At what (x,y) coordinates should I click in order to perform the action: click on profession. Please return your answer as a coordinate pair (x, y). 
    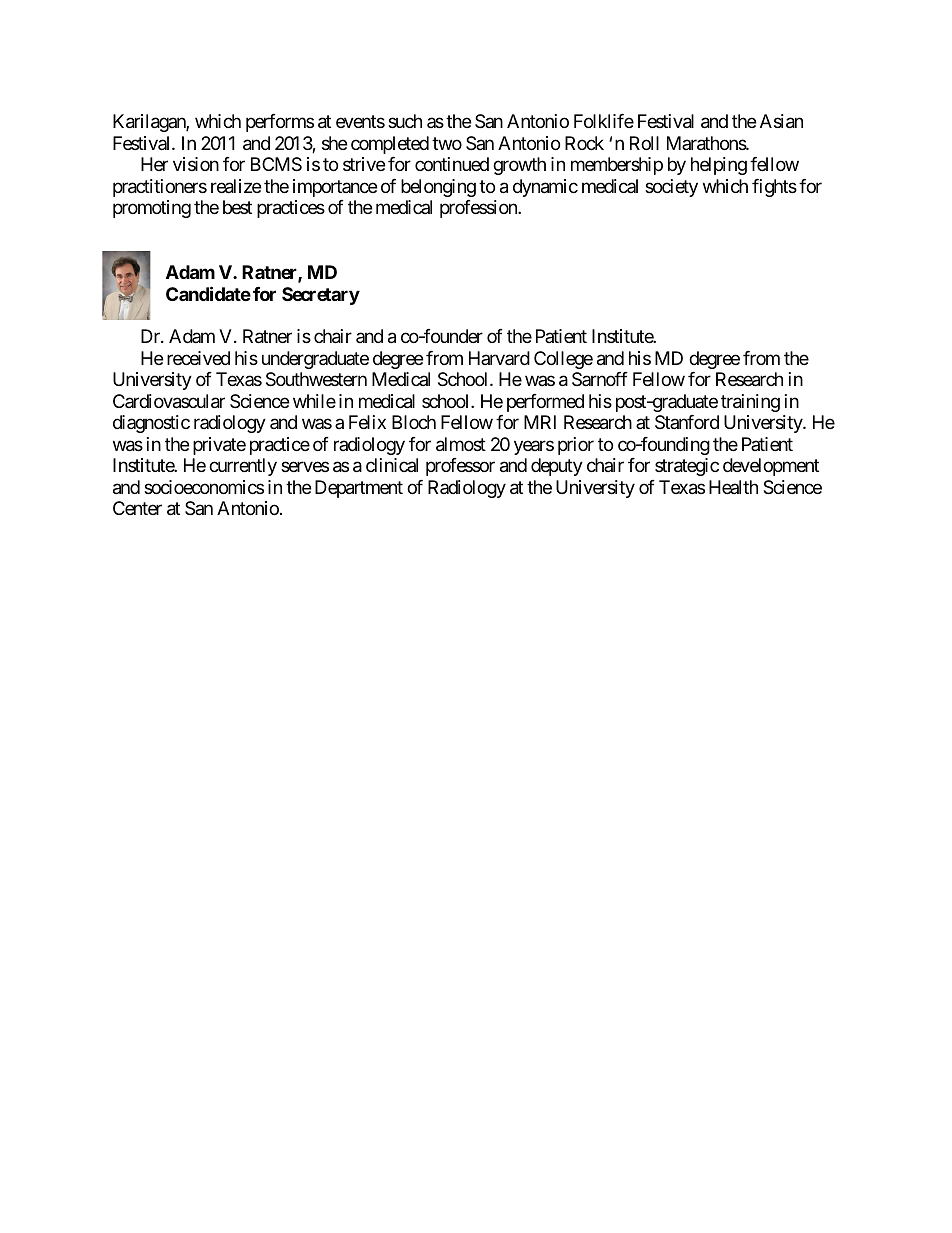
    Looking at the image, I should click on (479, 209).
